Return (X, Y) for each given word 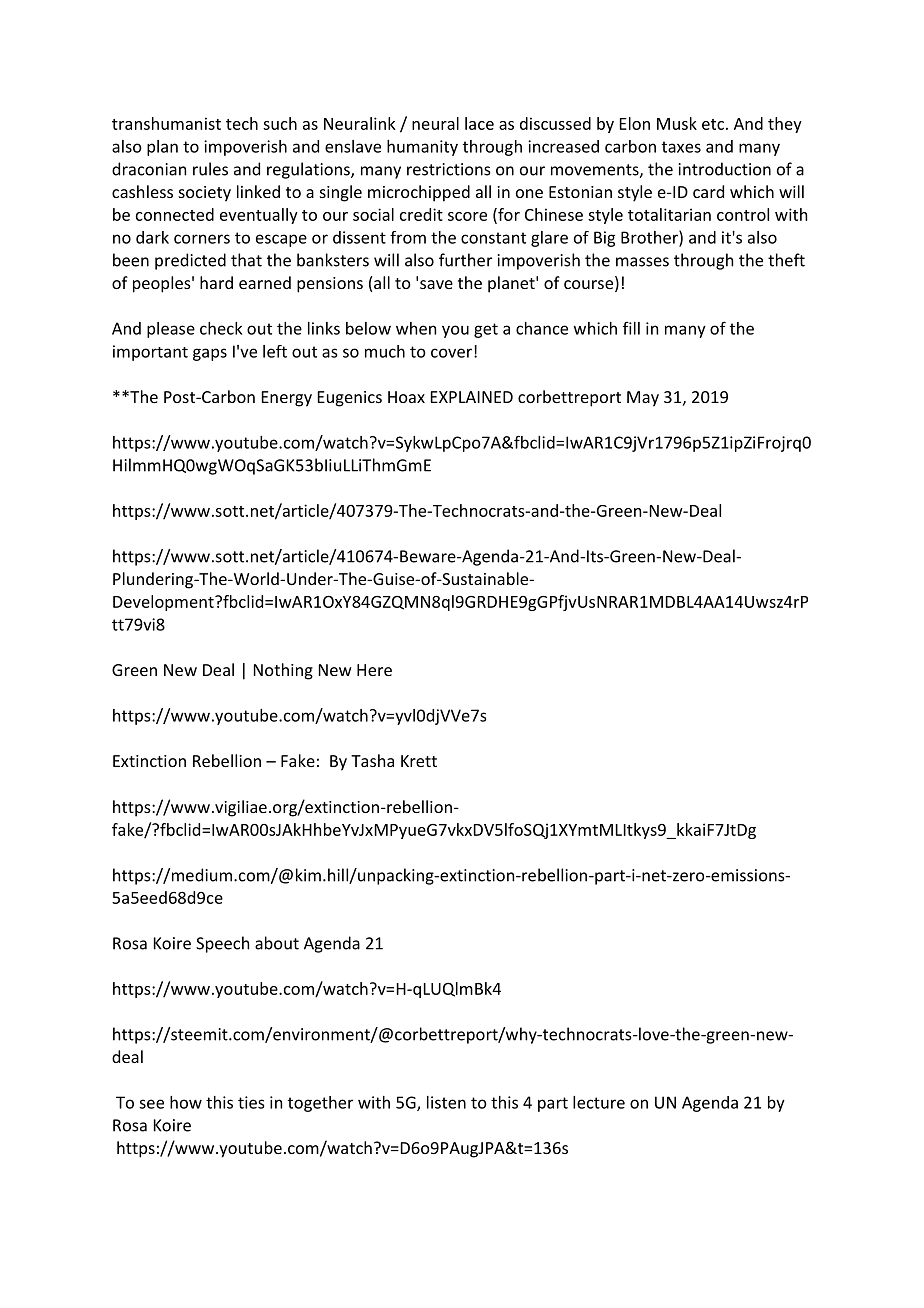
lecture (599, 1102)
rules (210, 169)
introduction (724, 169)
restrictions (449, 169)
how (186, 1102)
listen (446, 1102)
